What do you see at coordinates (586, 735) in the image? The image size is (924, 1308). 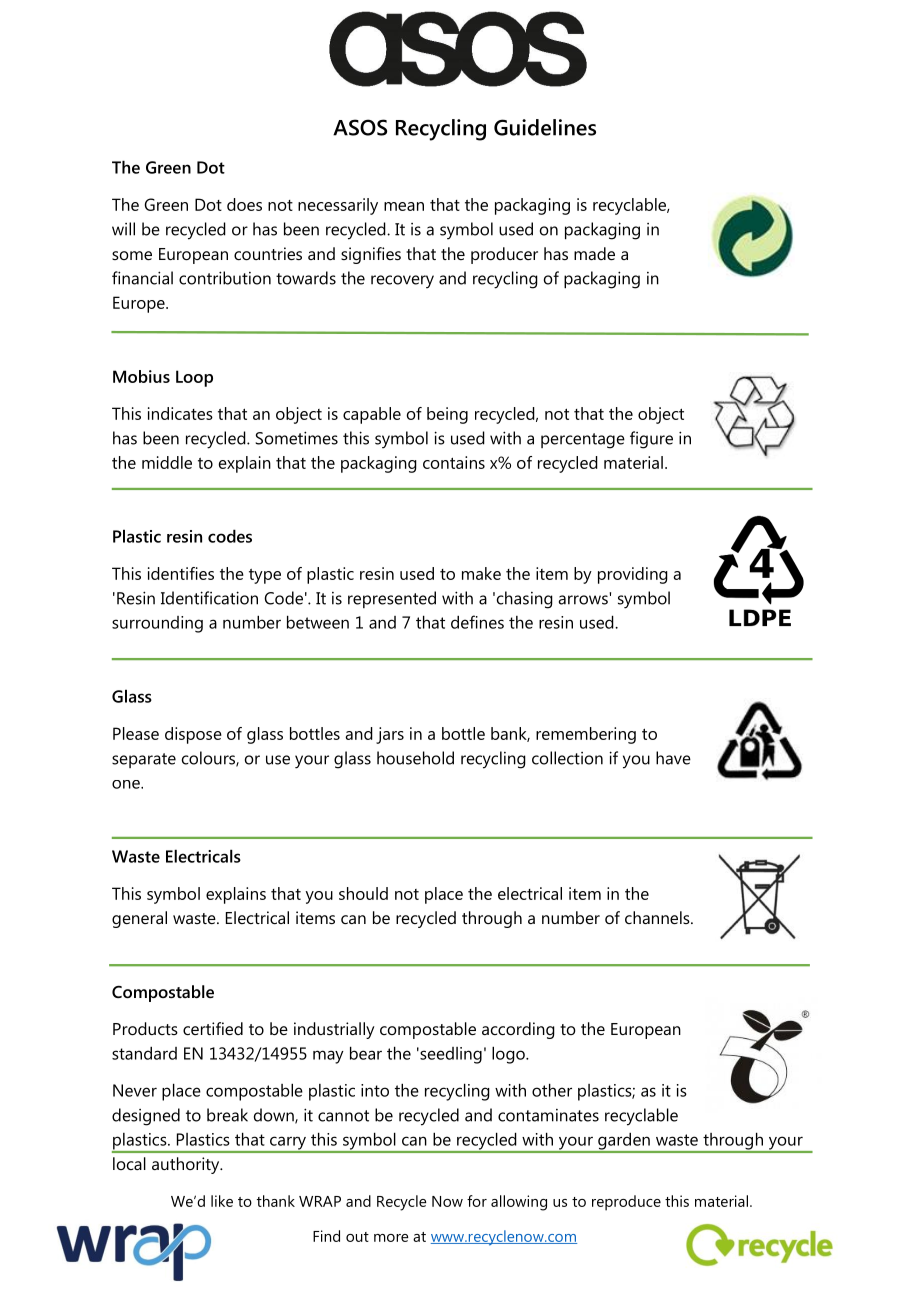 I see `remembering` at bounding box center [586, 735].
